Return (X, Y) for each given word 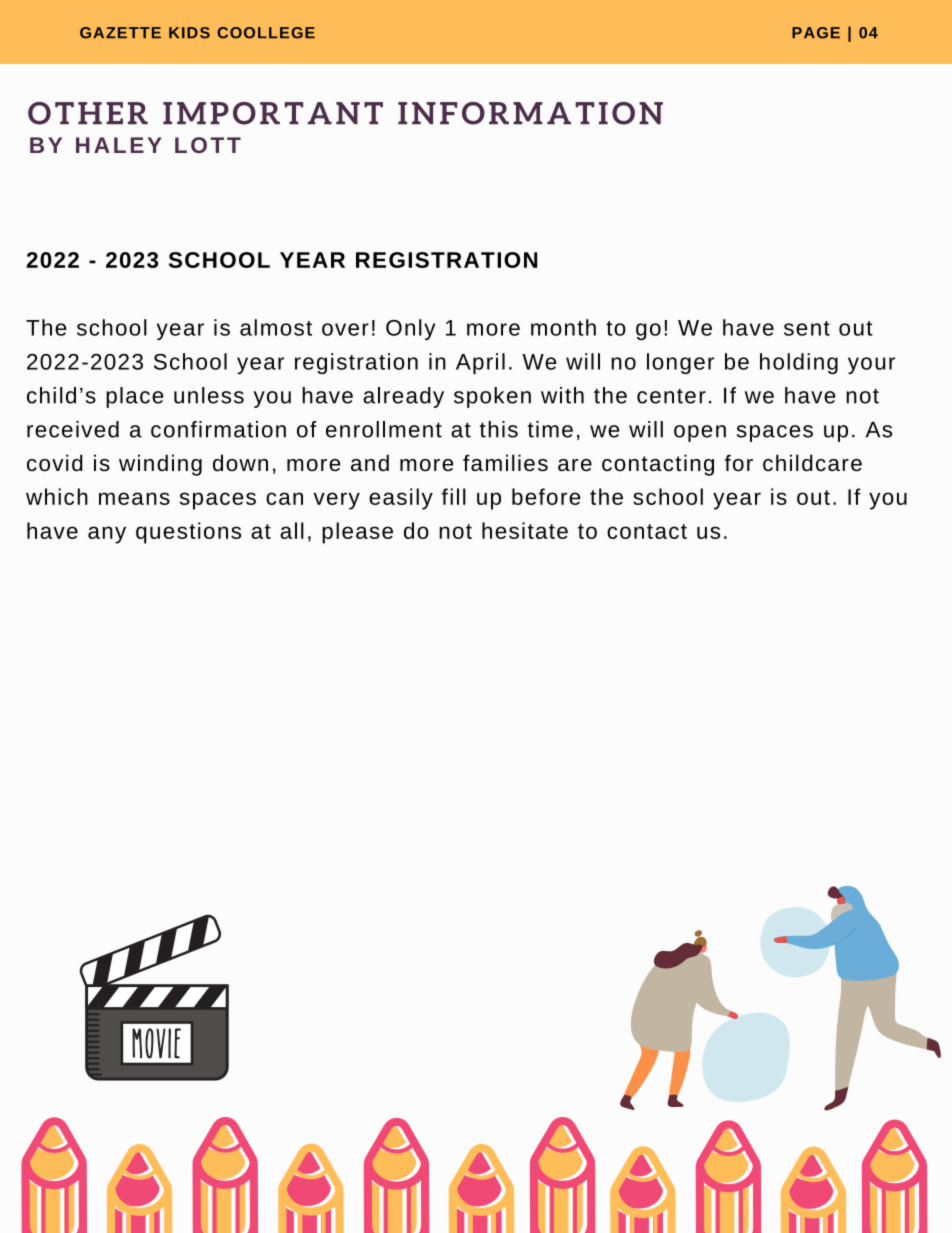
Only (410, 329)
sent (807, 328)
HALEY (119, 145)
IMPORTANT (273, 113)
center (671, 396)
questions (188, 533)
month (563, 327)
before (546, 496)
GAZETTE (120, 33)
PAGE (816, 33)
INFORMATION (530, 113)
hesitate (525, 530)
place (134, 397)
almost (276, 327)
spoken (492, 397)
